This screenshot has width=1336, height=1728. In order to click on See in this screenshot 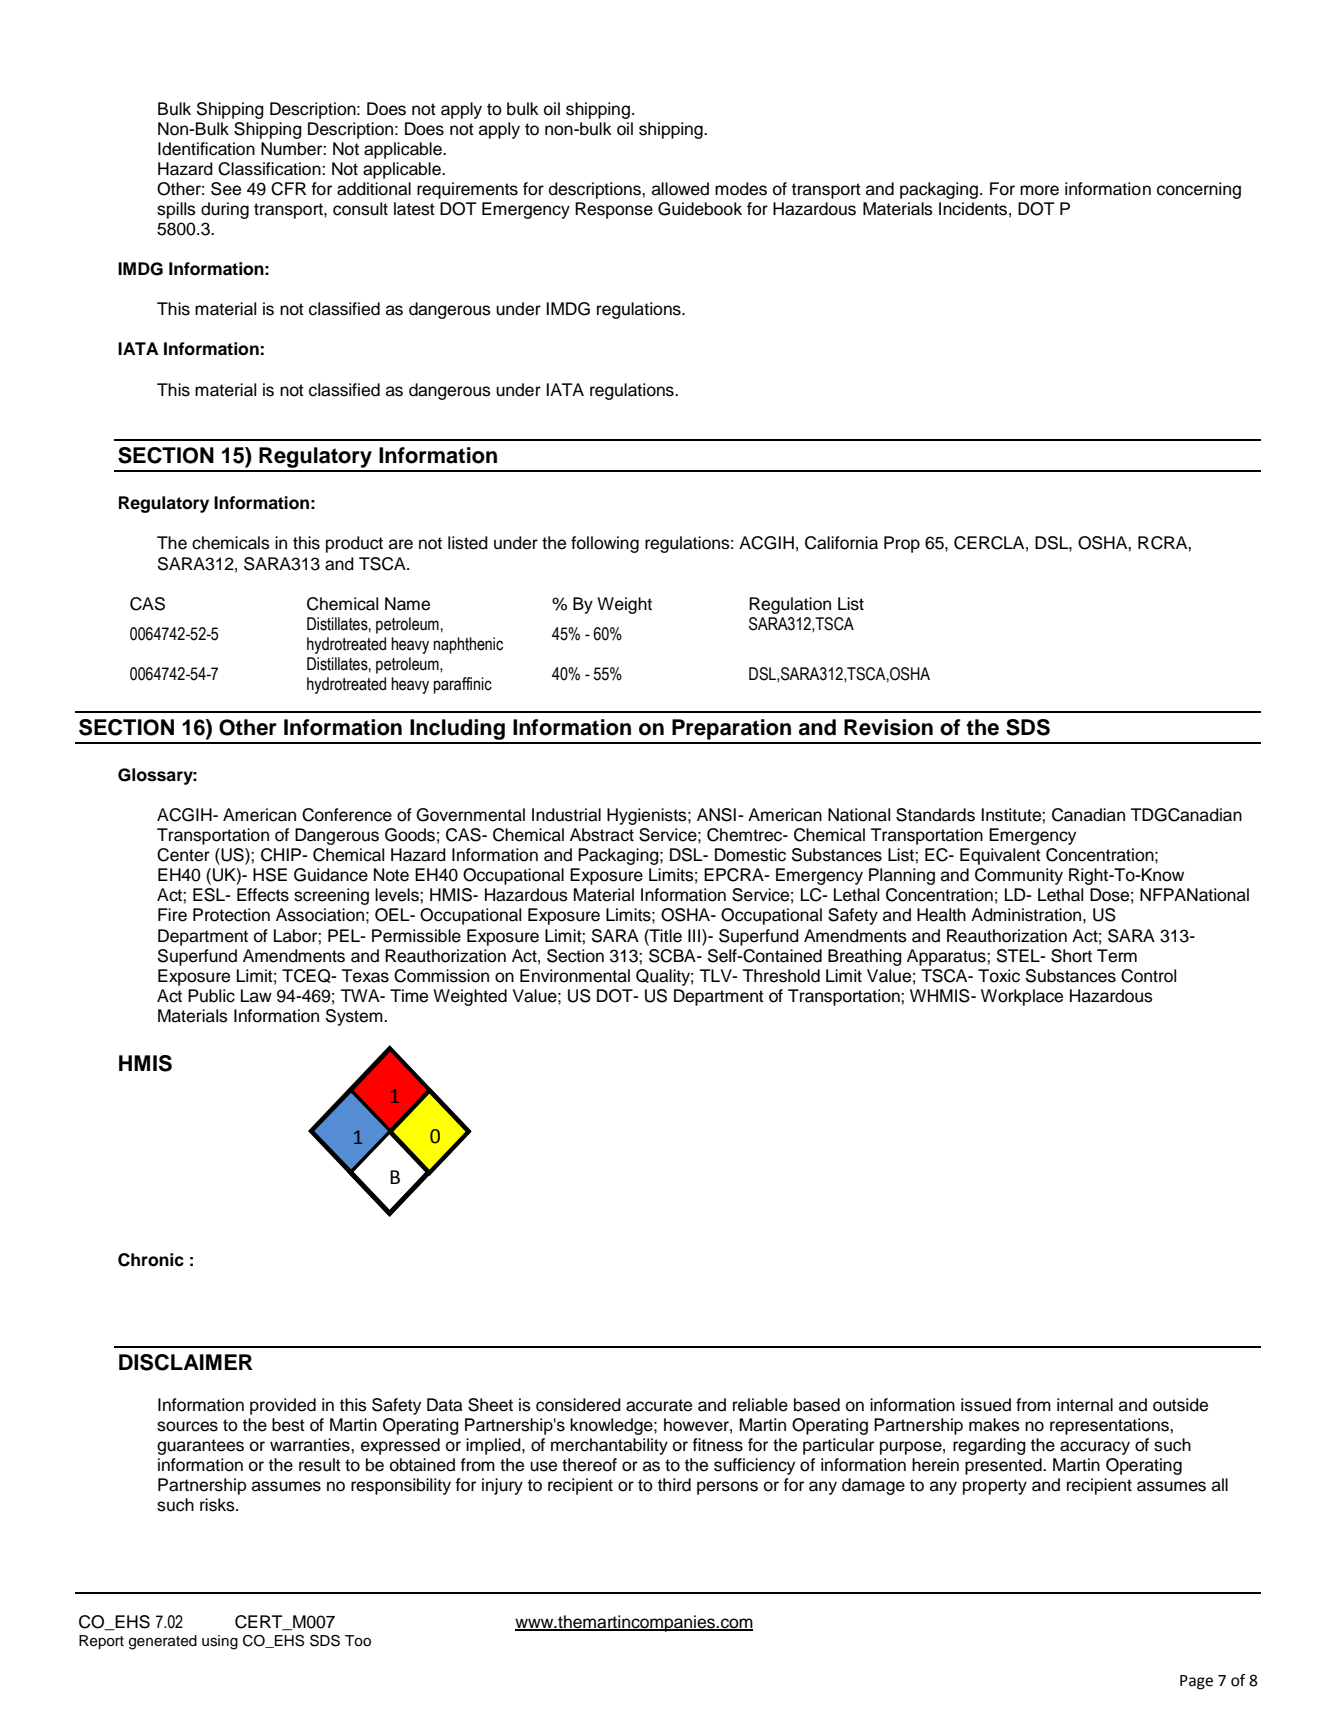, I will do `click(226, 189)`.
